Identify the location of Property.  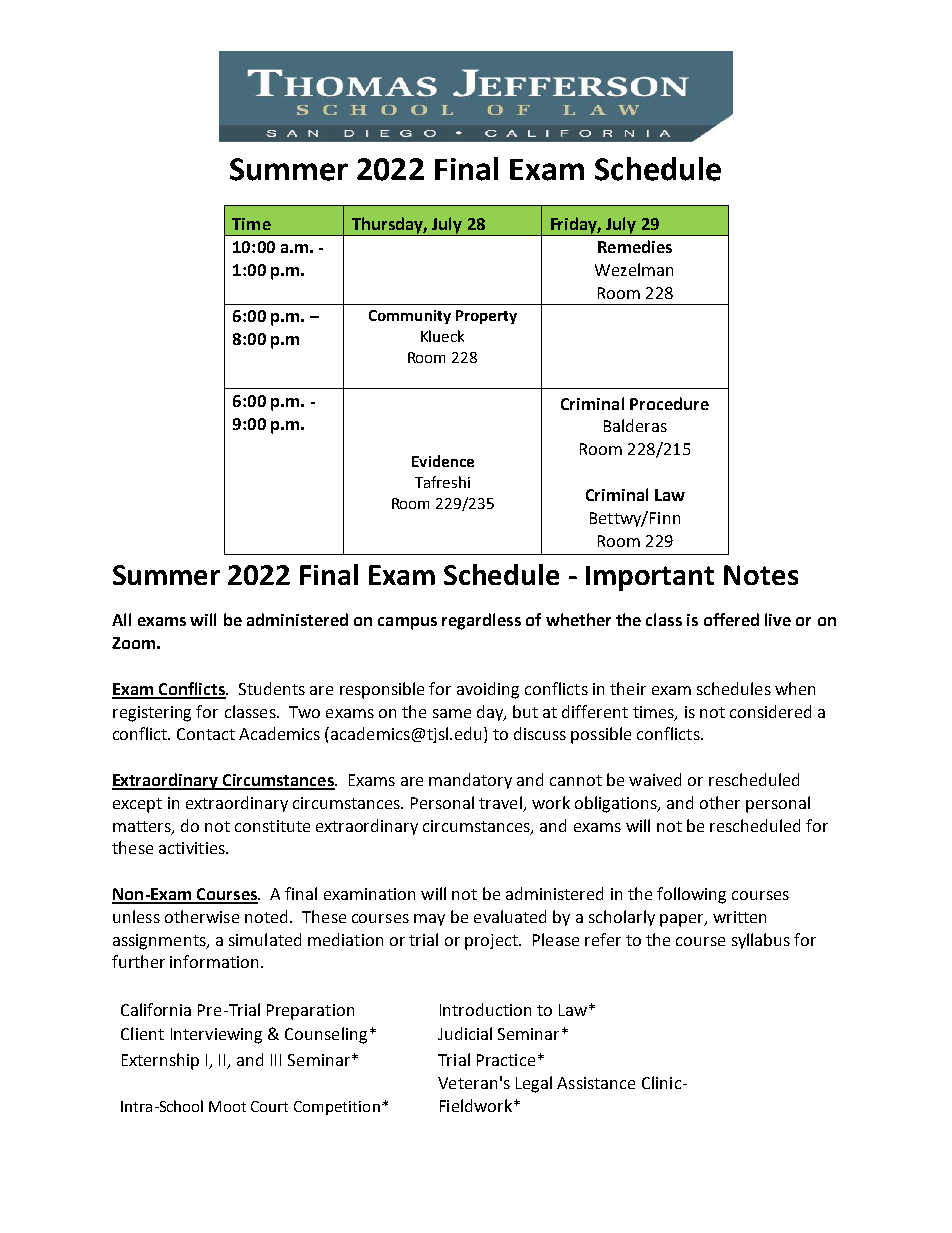
(486, 317).
